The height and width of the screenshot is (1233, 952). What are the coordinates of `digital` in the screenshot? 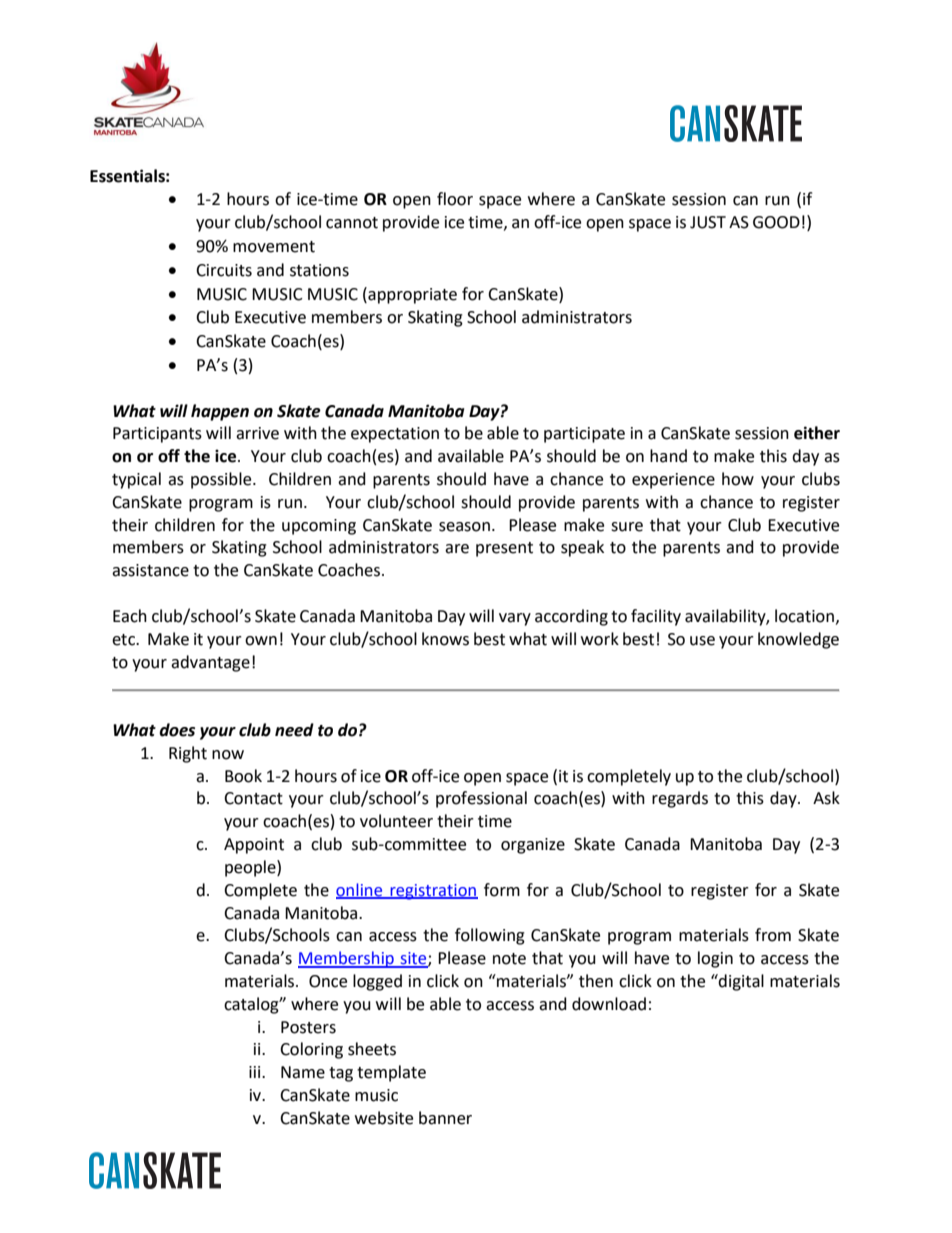 It's located at (740, 982).
